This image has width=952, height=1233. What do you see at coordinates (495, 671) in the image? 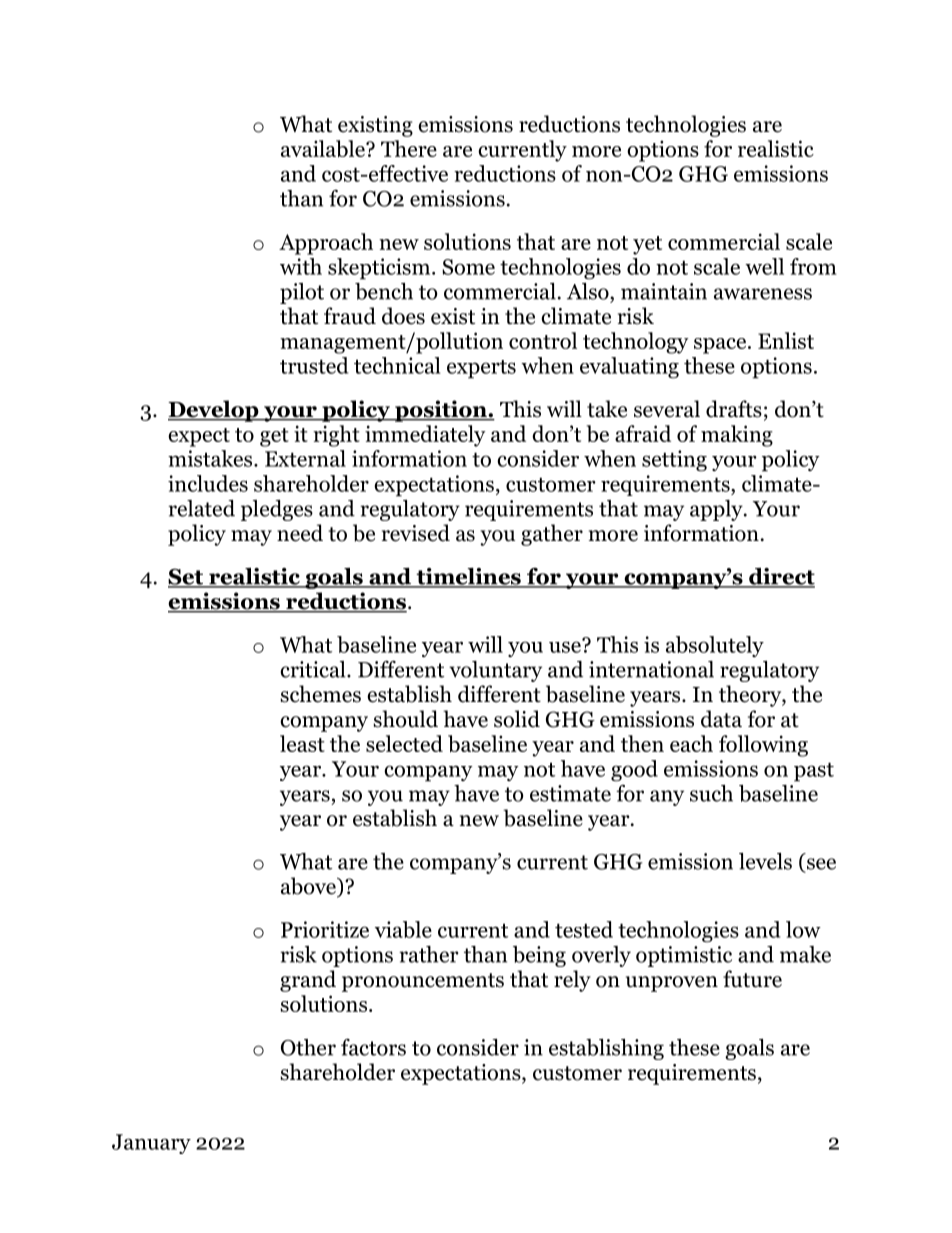
I see `voluntary` at bounding box center [495, 671].
